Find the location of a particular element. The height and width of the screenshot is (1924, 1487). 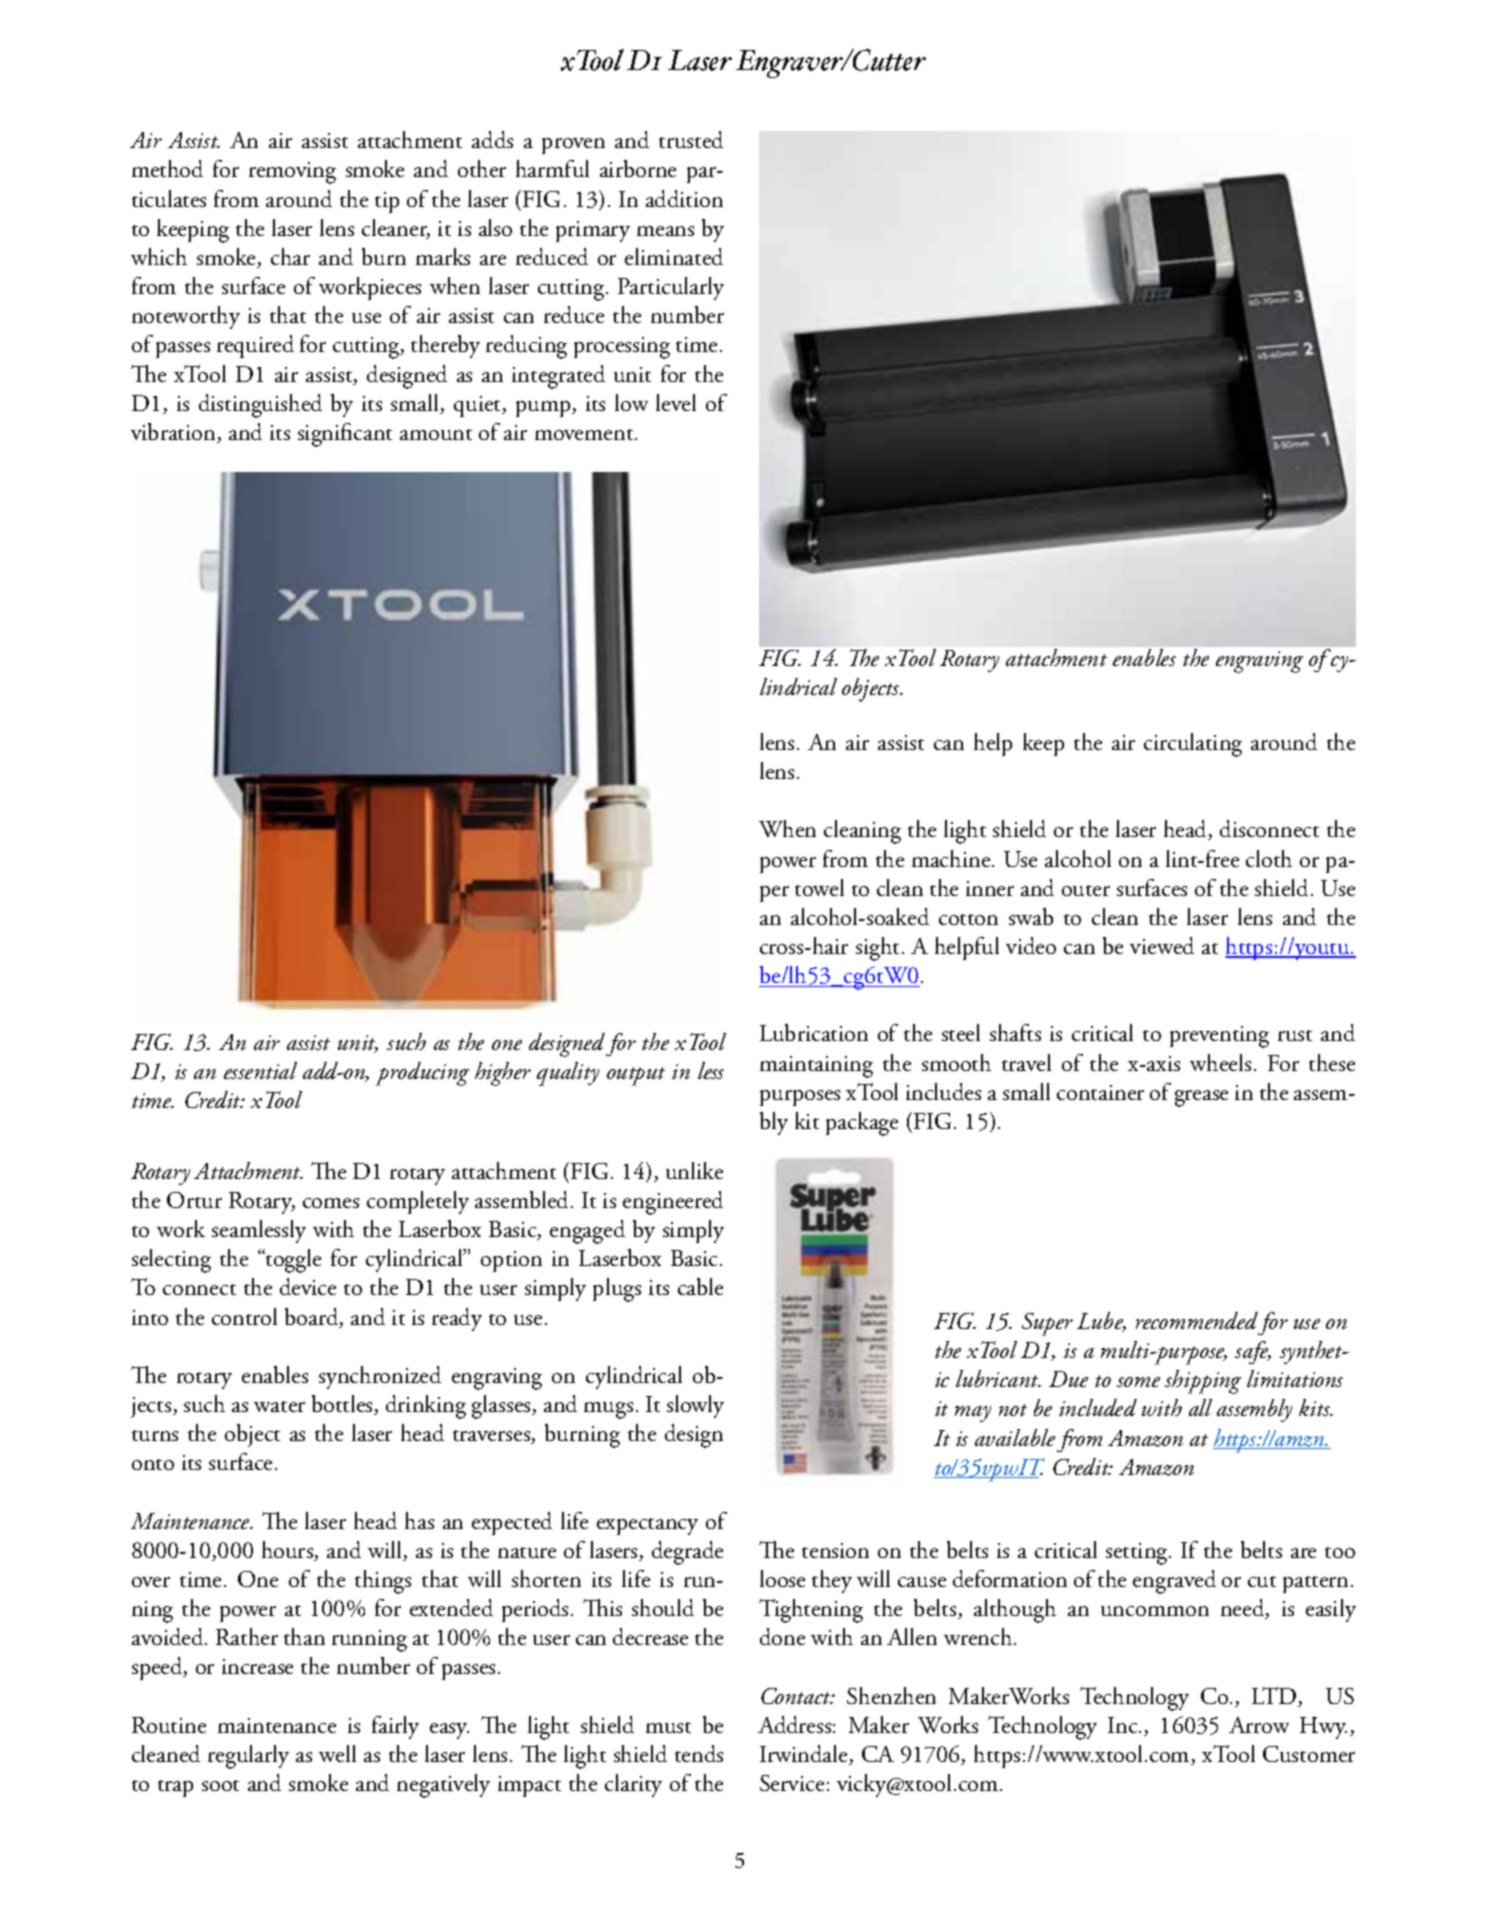

LTD is located at coordinates (1275, 1697).
